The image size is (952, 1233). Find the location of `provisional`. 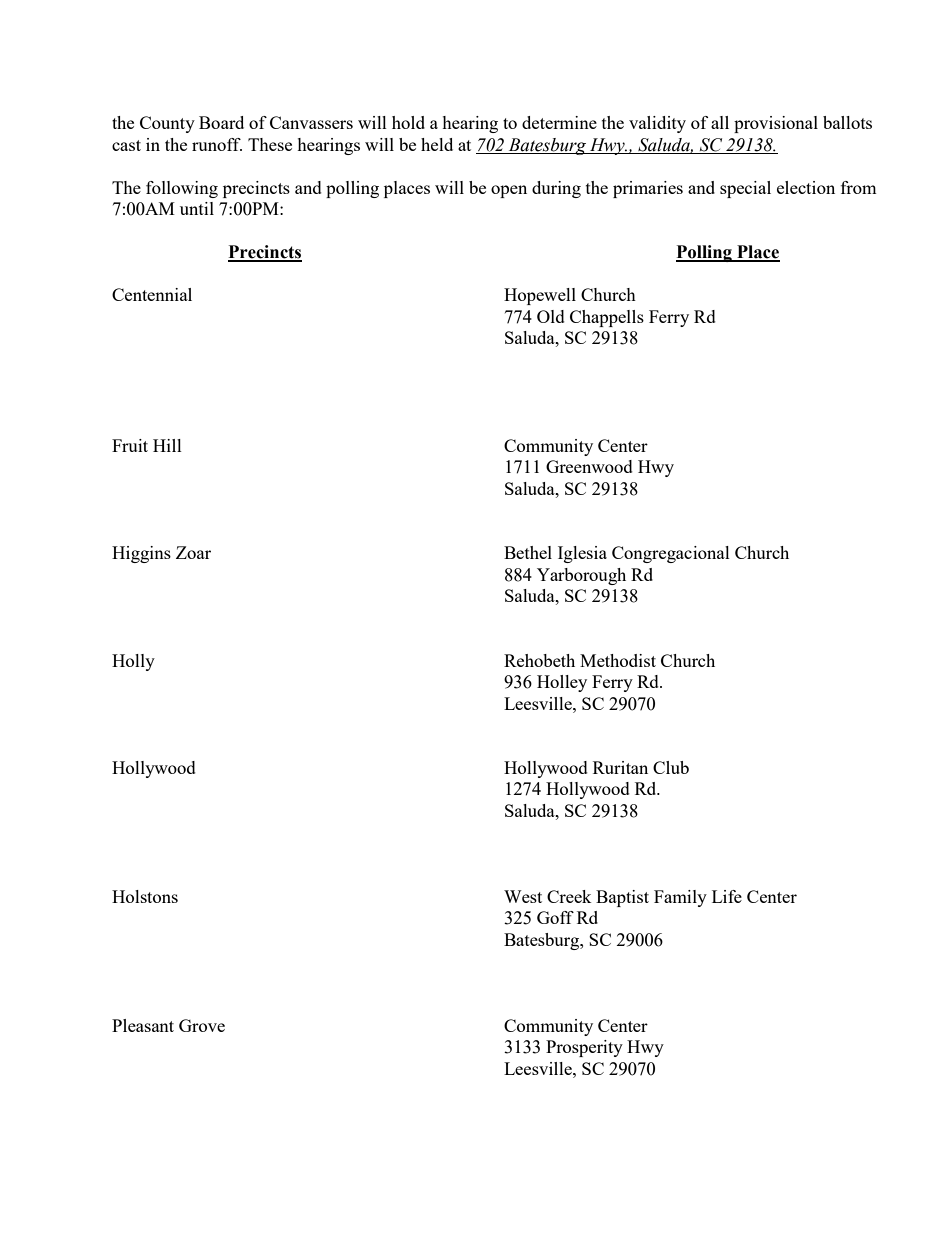

provisional is located at coordinates (776, 124).
